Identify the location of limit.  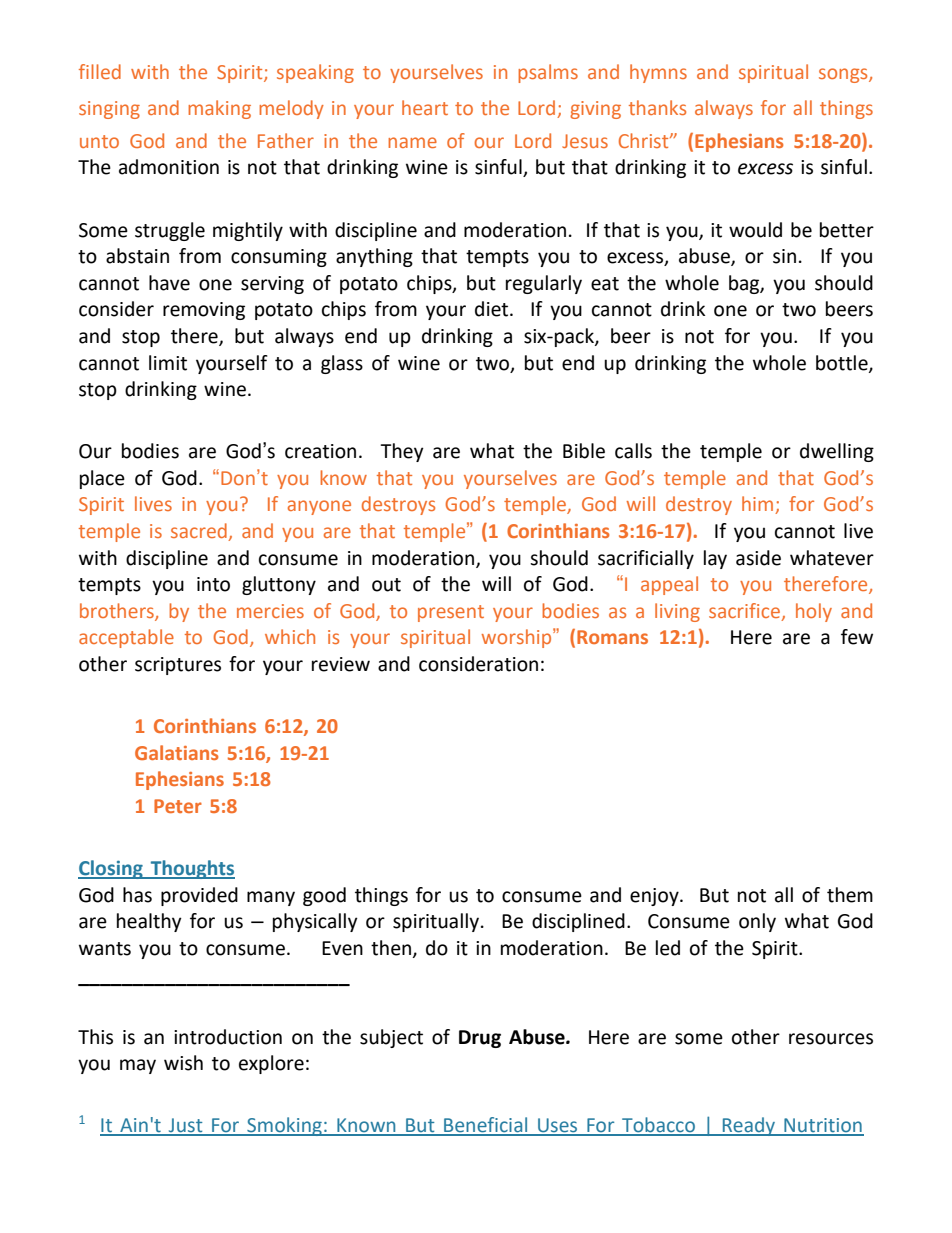
(168, 363).
